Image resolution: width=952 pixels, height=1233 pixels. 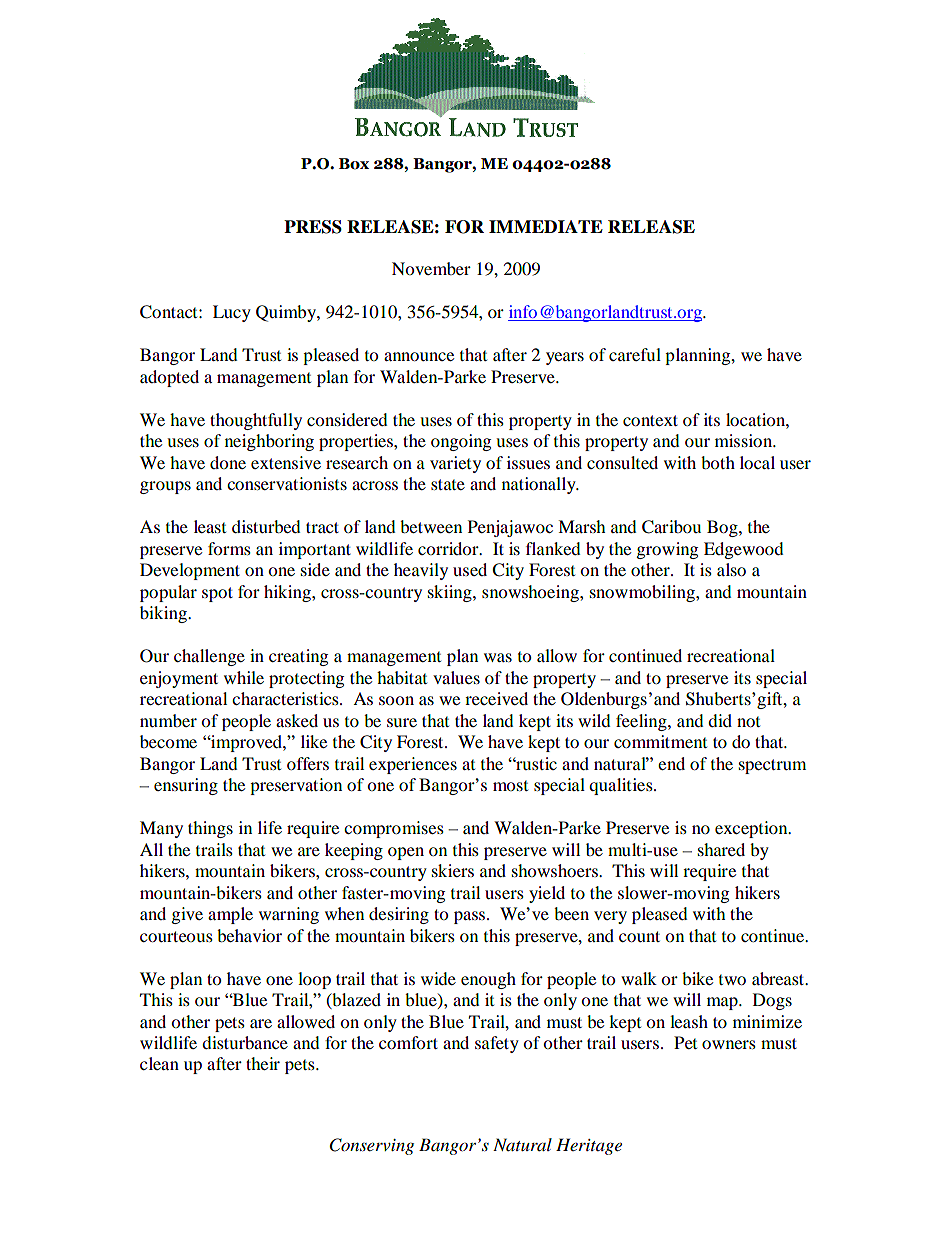 I want to click on shared, so click(x=721, y=849).
